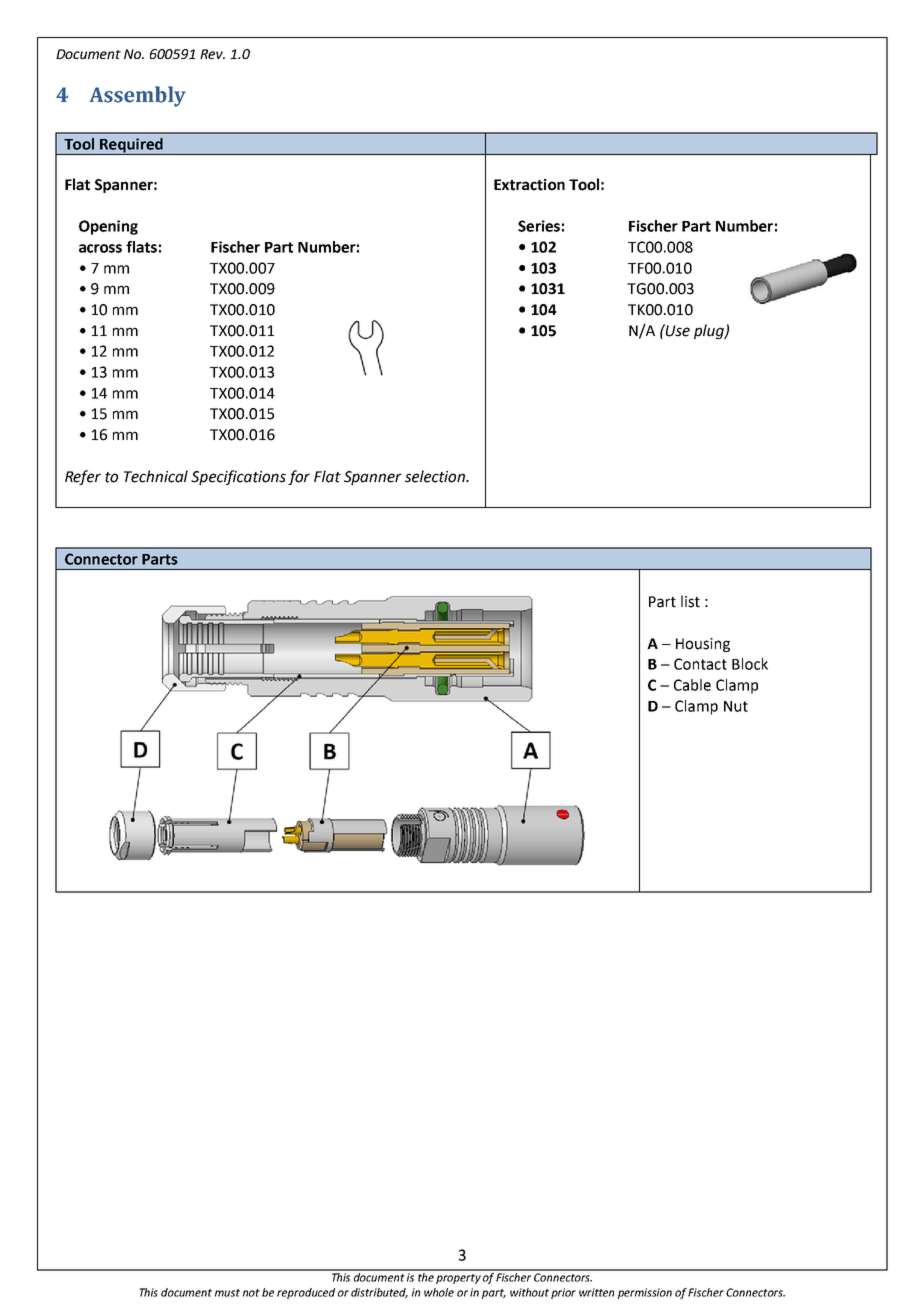 The width and height of the screenshot is (924, 1308). Describe the element at coordinates (100, 248) in the screenshot. I see `across` at that location.
